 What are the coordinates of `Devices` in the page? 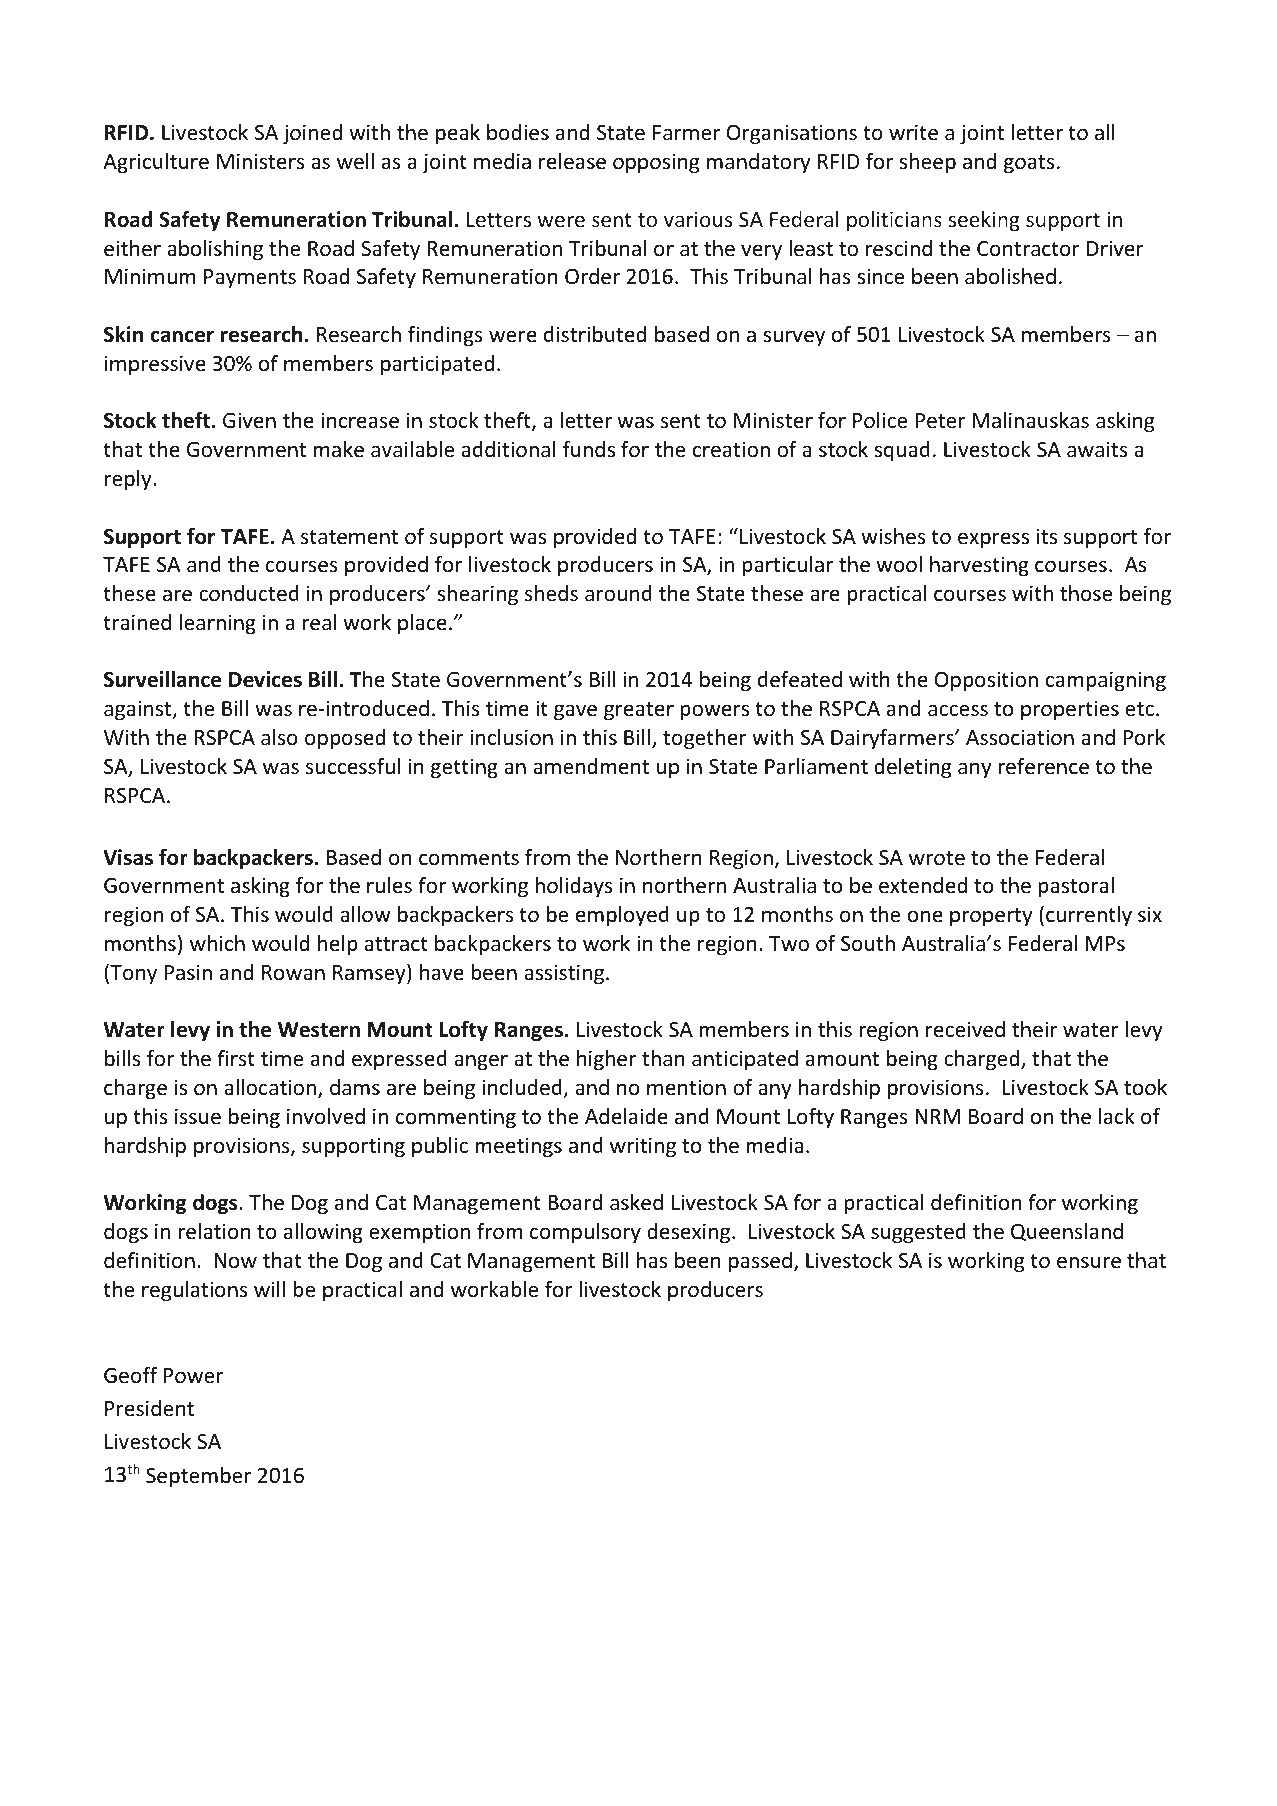 It's located at (265, 679).
